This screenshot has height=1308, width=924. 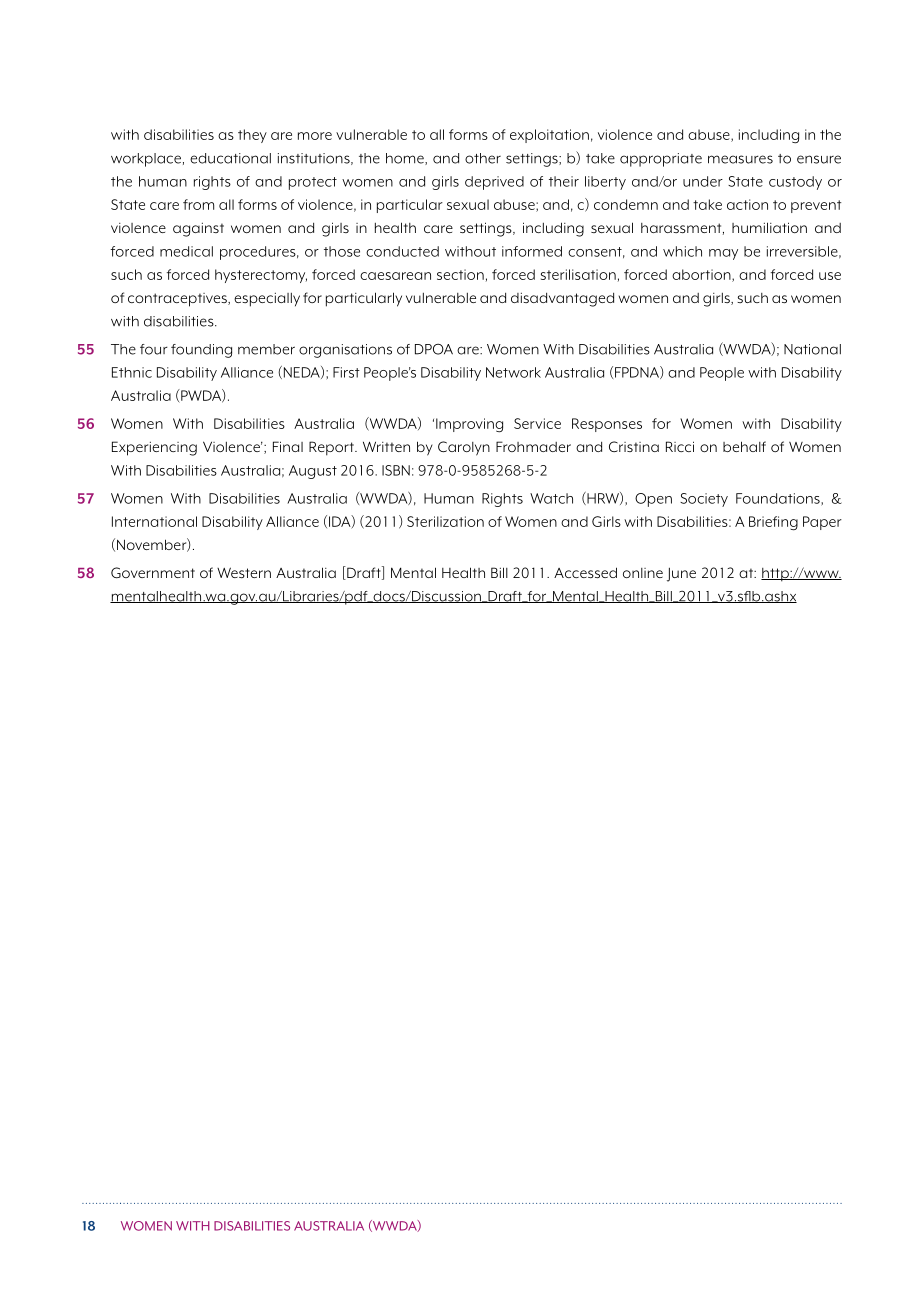 I want to click on informed, so click(x=532, y=251).
